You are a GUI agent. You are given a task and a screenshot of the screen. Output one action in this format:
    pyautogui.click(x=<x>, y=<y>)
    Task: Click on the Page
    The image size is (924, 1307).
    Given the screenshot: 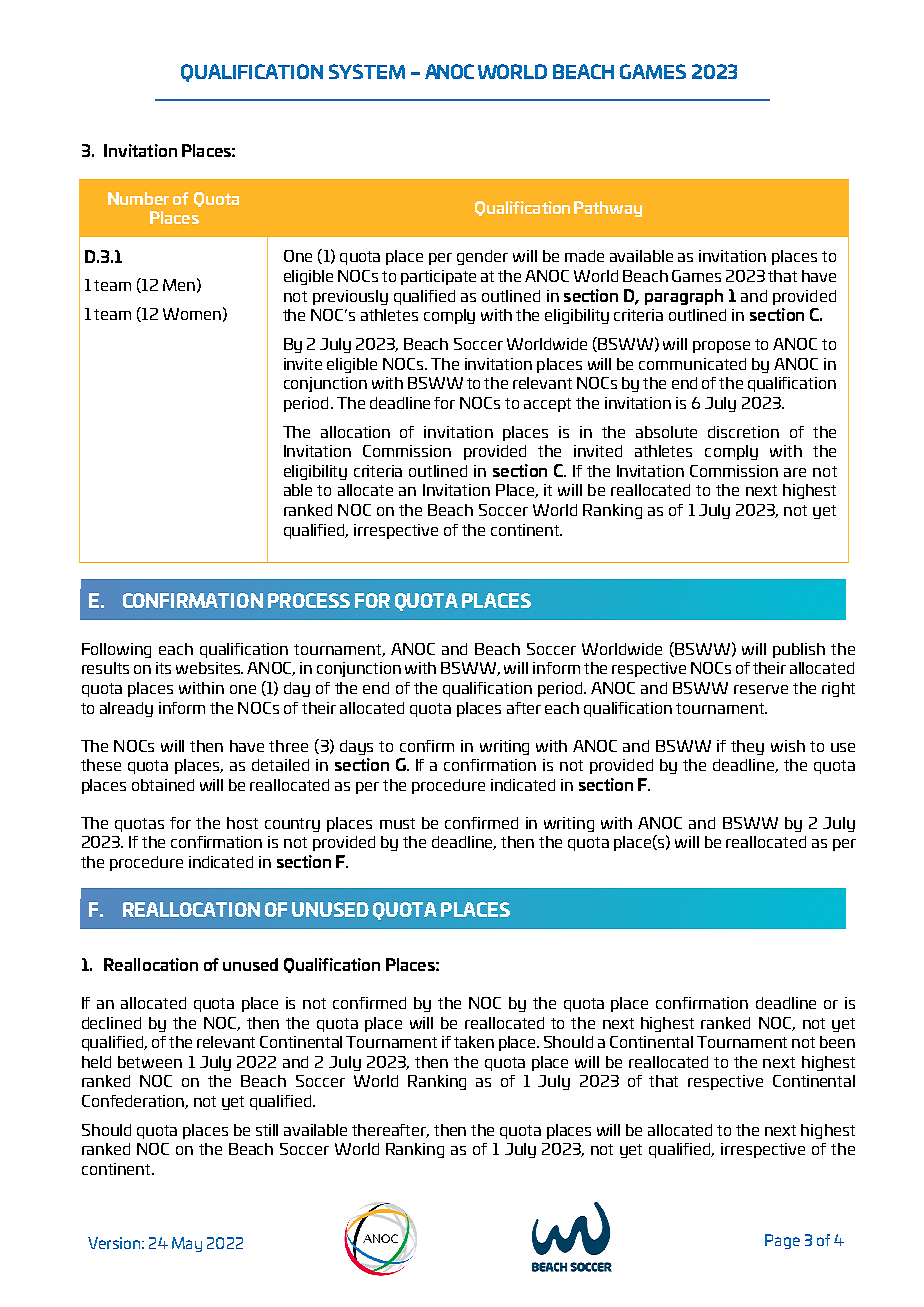 What is the action you would take?
    pyautogui.click(x=782, y=1241)
